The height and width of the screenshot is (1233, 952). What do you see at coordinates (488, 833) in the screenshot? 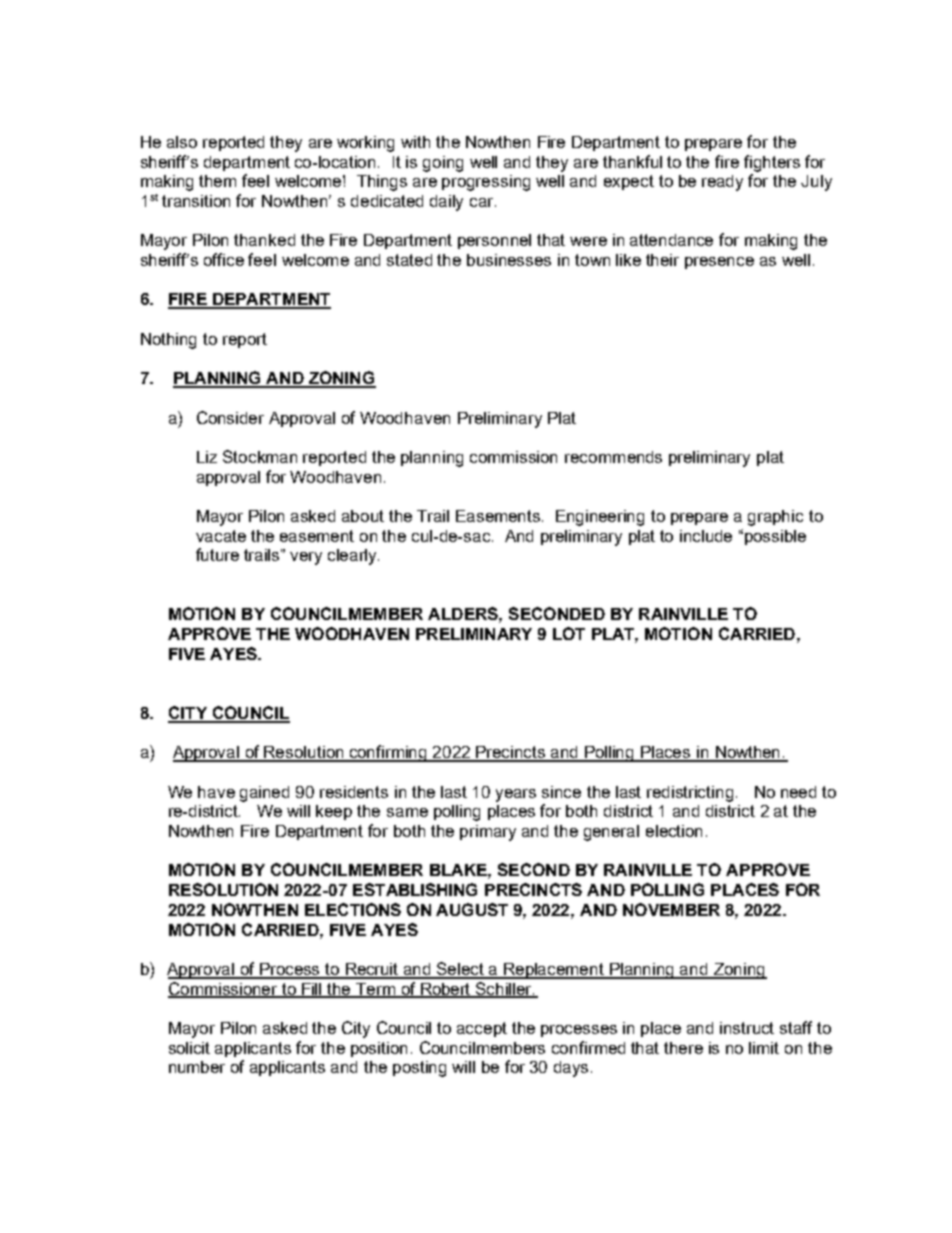
I see `primary` at bounding box center [488, 833].
